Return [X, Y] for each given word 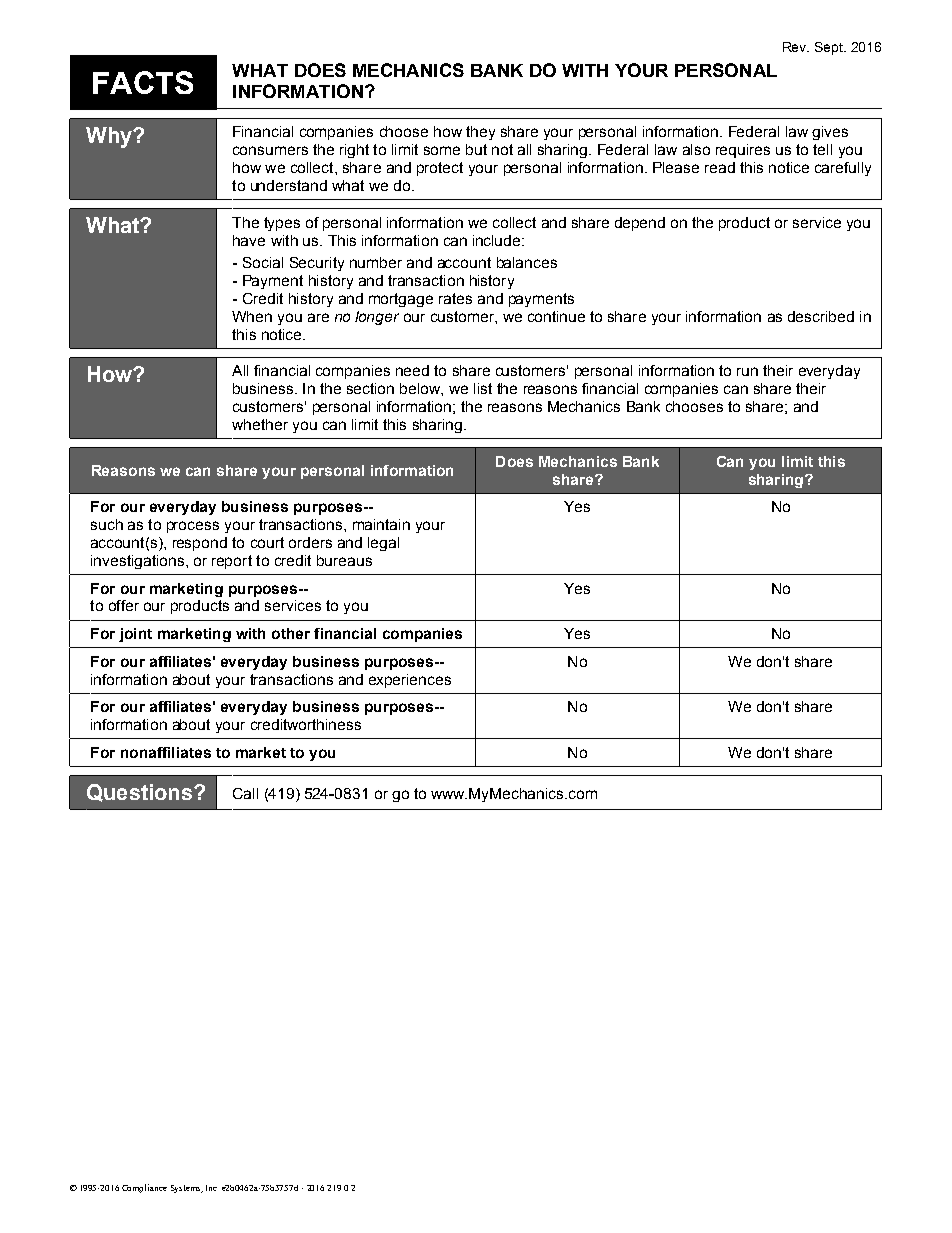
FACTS [143, 82]
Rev [796, 47]
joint [135, 635]
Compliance [144, 1188]
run [747, 371]
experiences [410, 681]
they [480, 133]
